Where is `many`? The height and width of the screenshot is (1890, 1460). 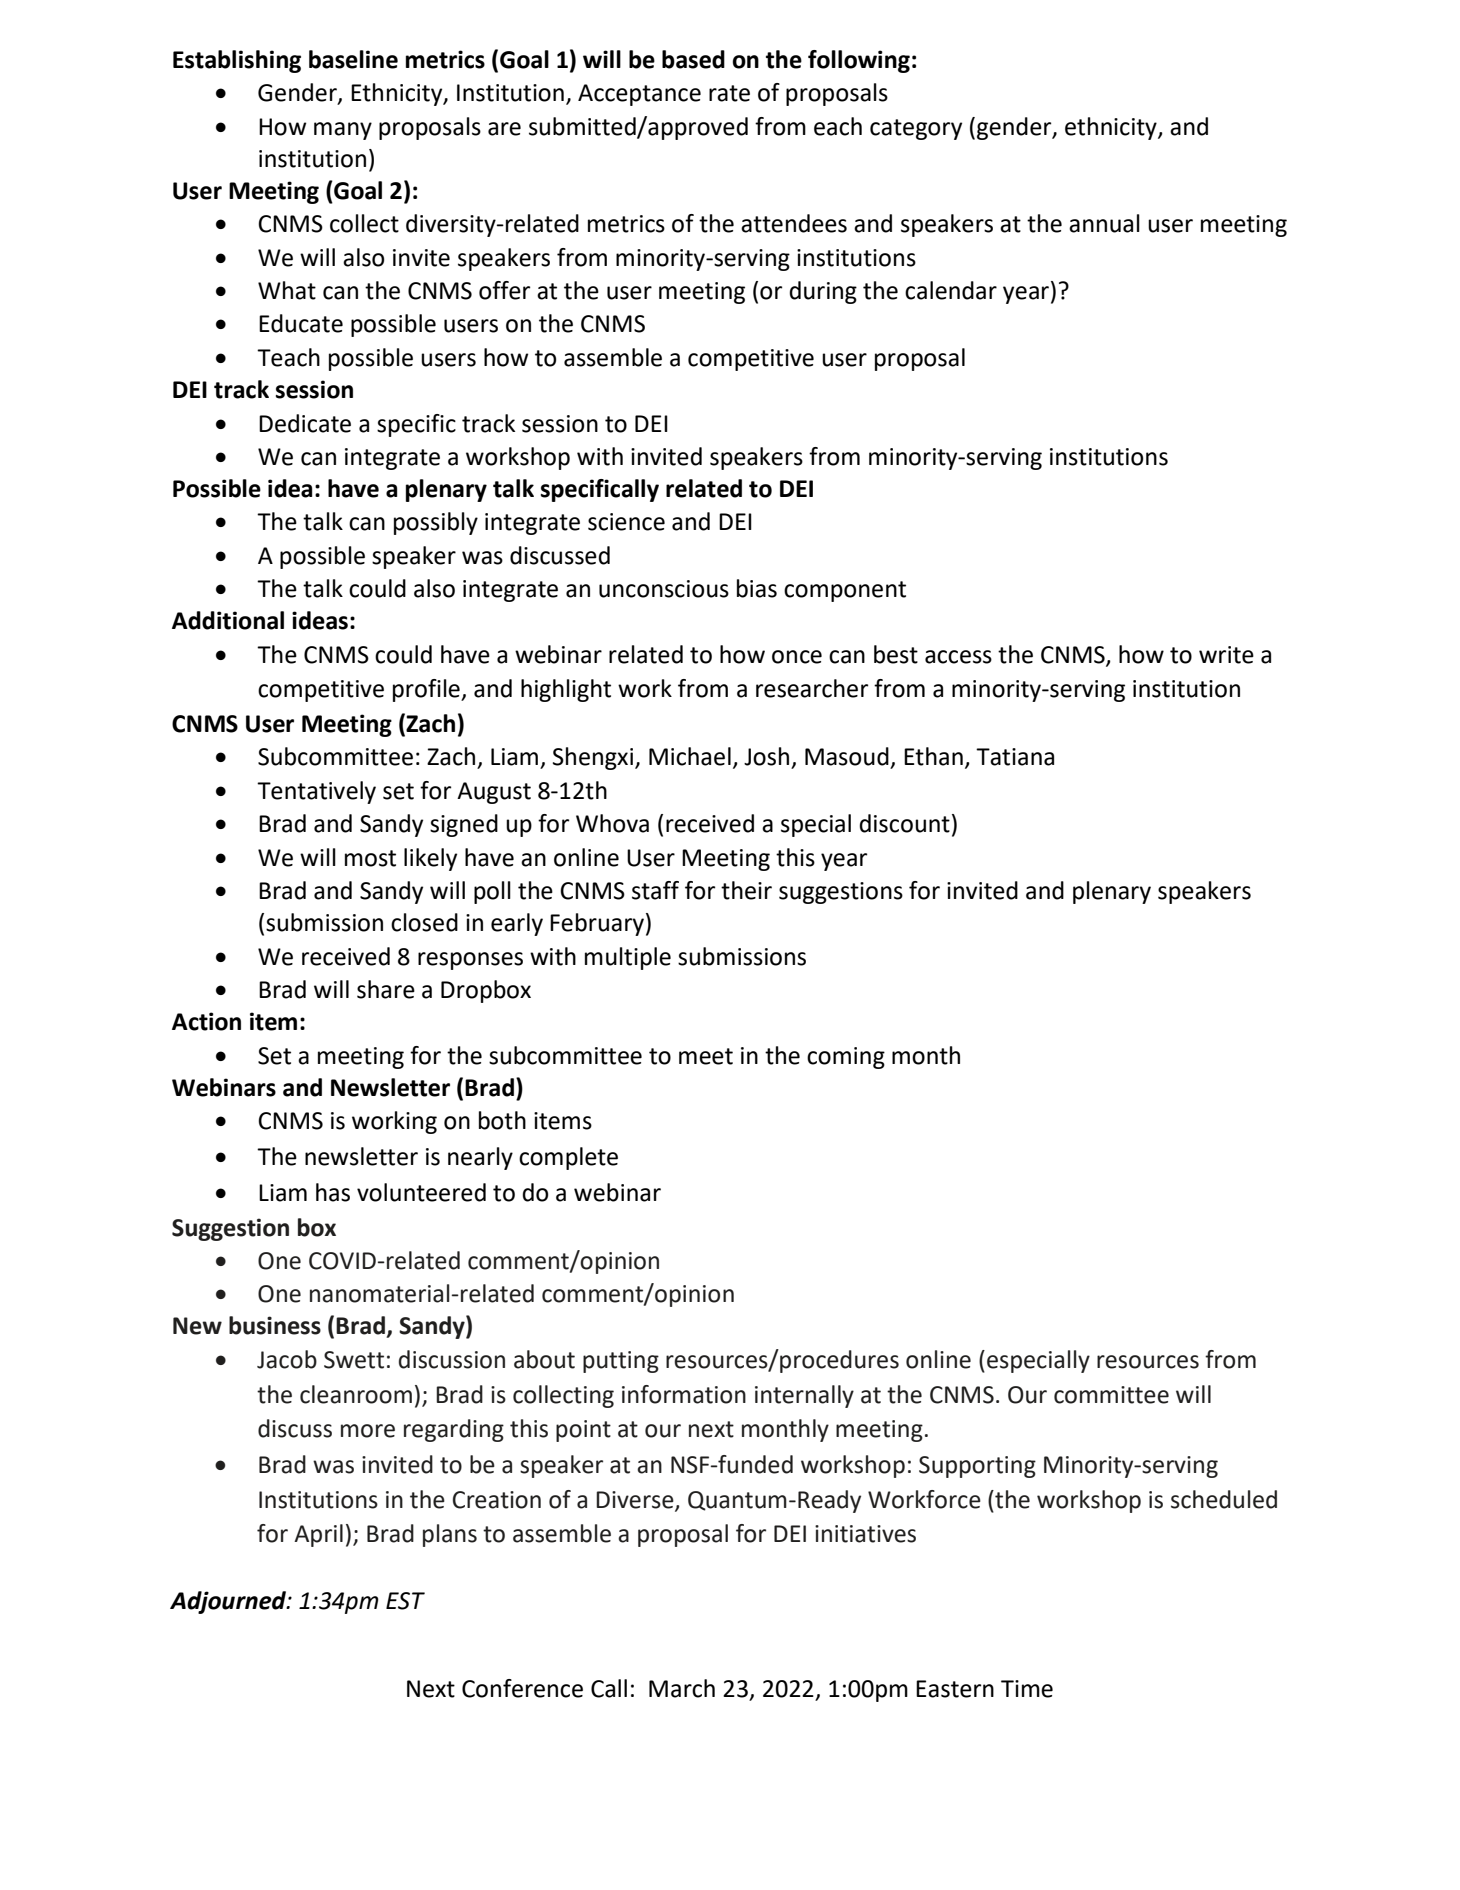
many is located at coordinates (343, 131).
